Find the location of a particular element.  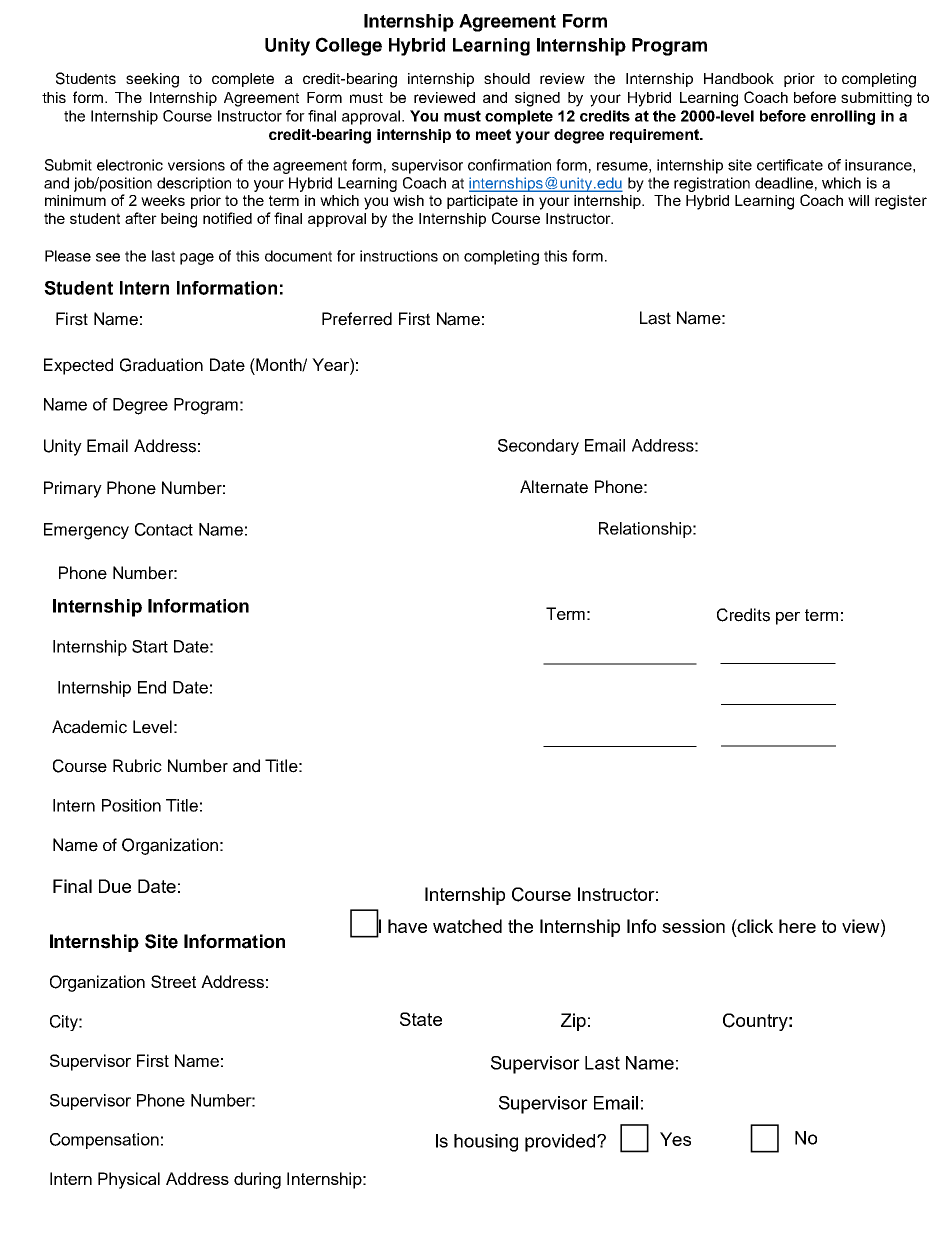

Graduation is located at coordinates (161, 365).
